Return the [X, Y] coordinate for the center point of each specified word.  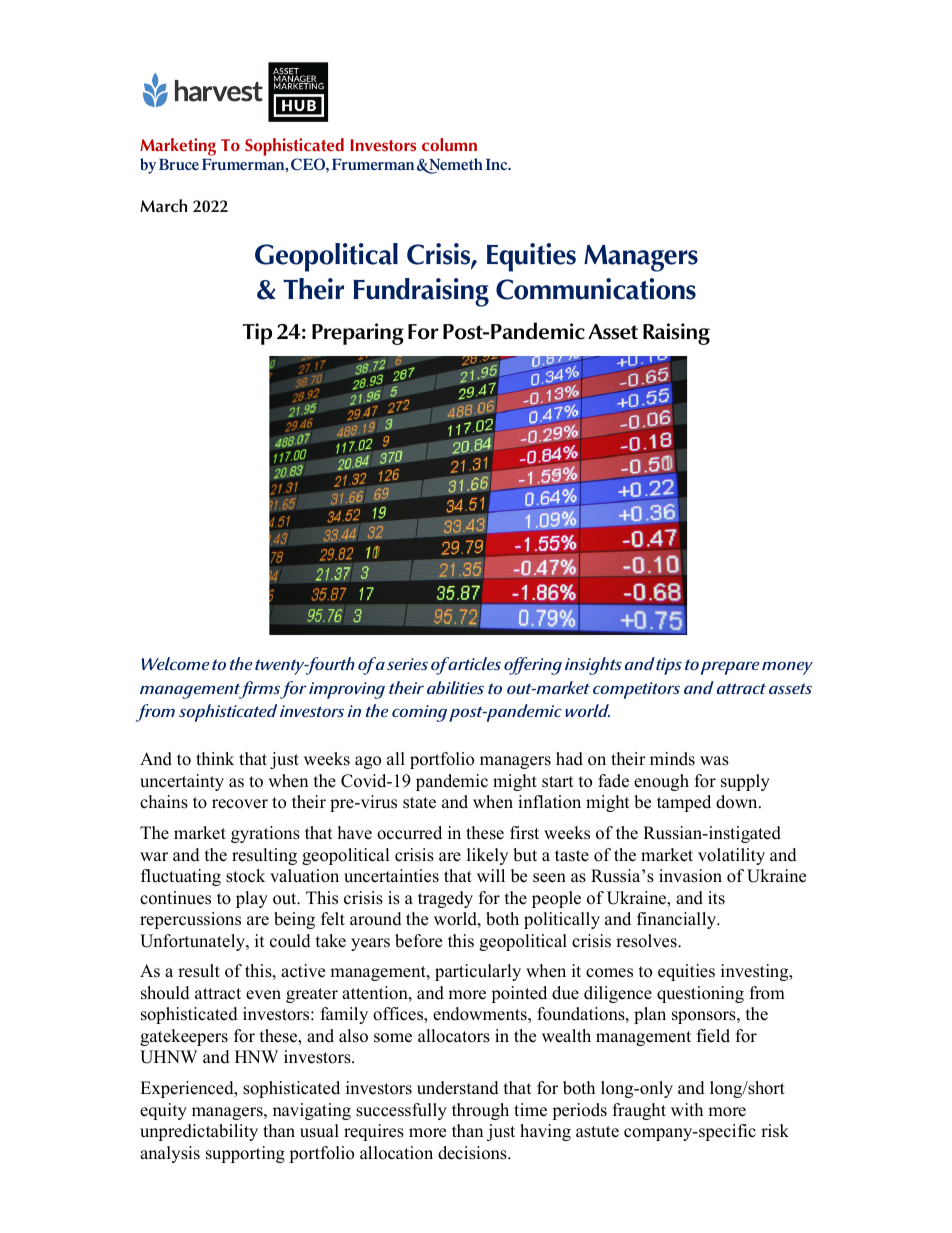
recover [240, 804]
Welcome [175, 663]
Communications [596, 289]
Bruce [179, 164]
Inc [497, 164]
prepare [730, 668]
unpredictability [199, 1132]
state [419, 803]
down [738, 802]
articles [473, 663]
